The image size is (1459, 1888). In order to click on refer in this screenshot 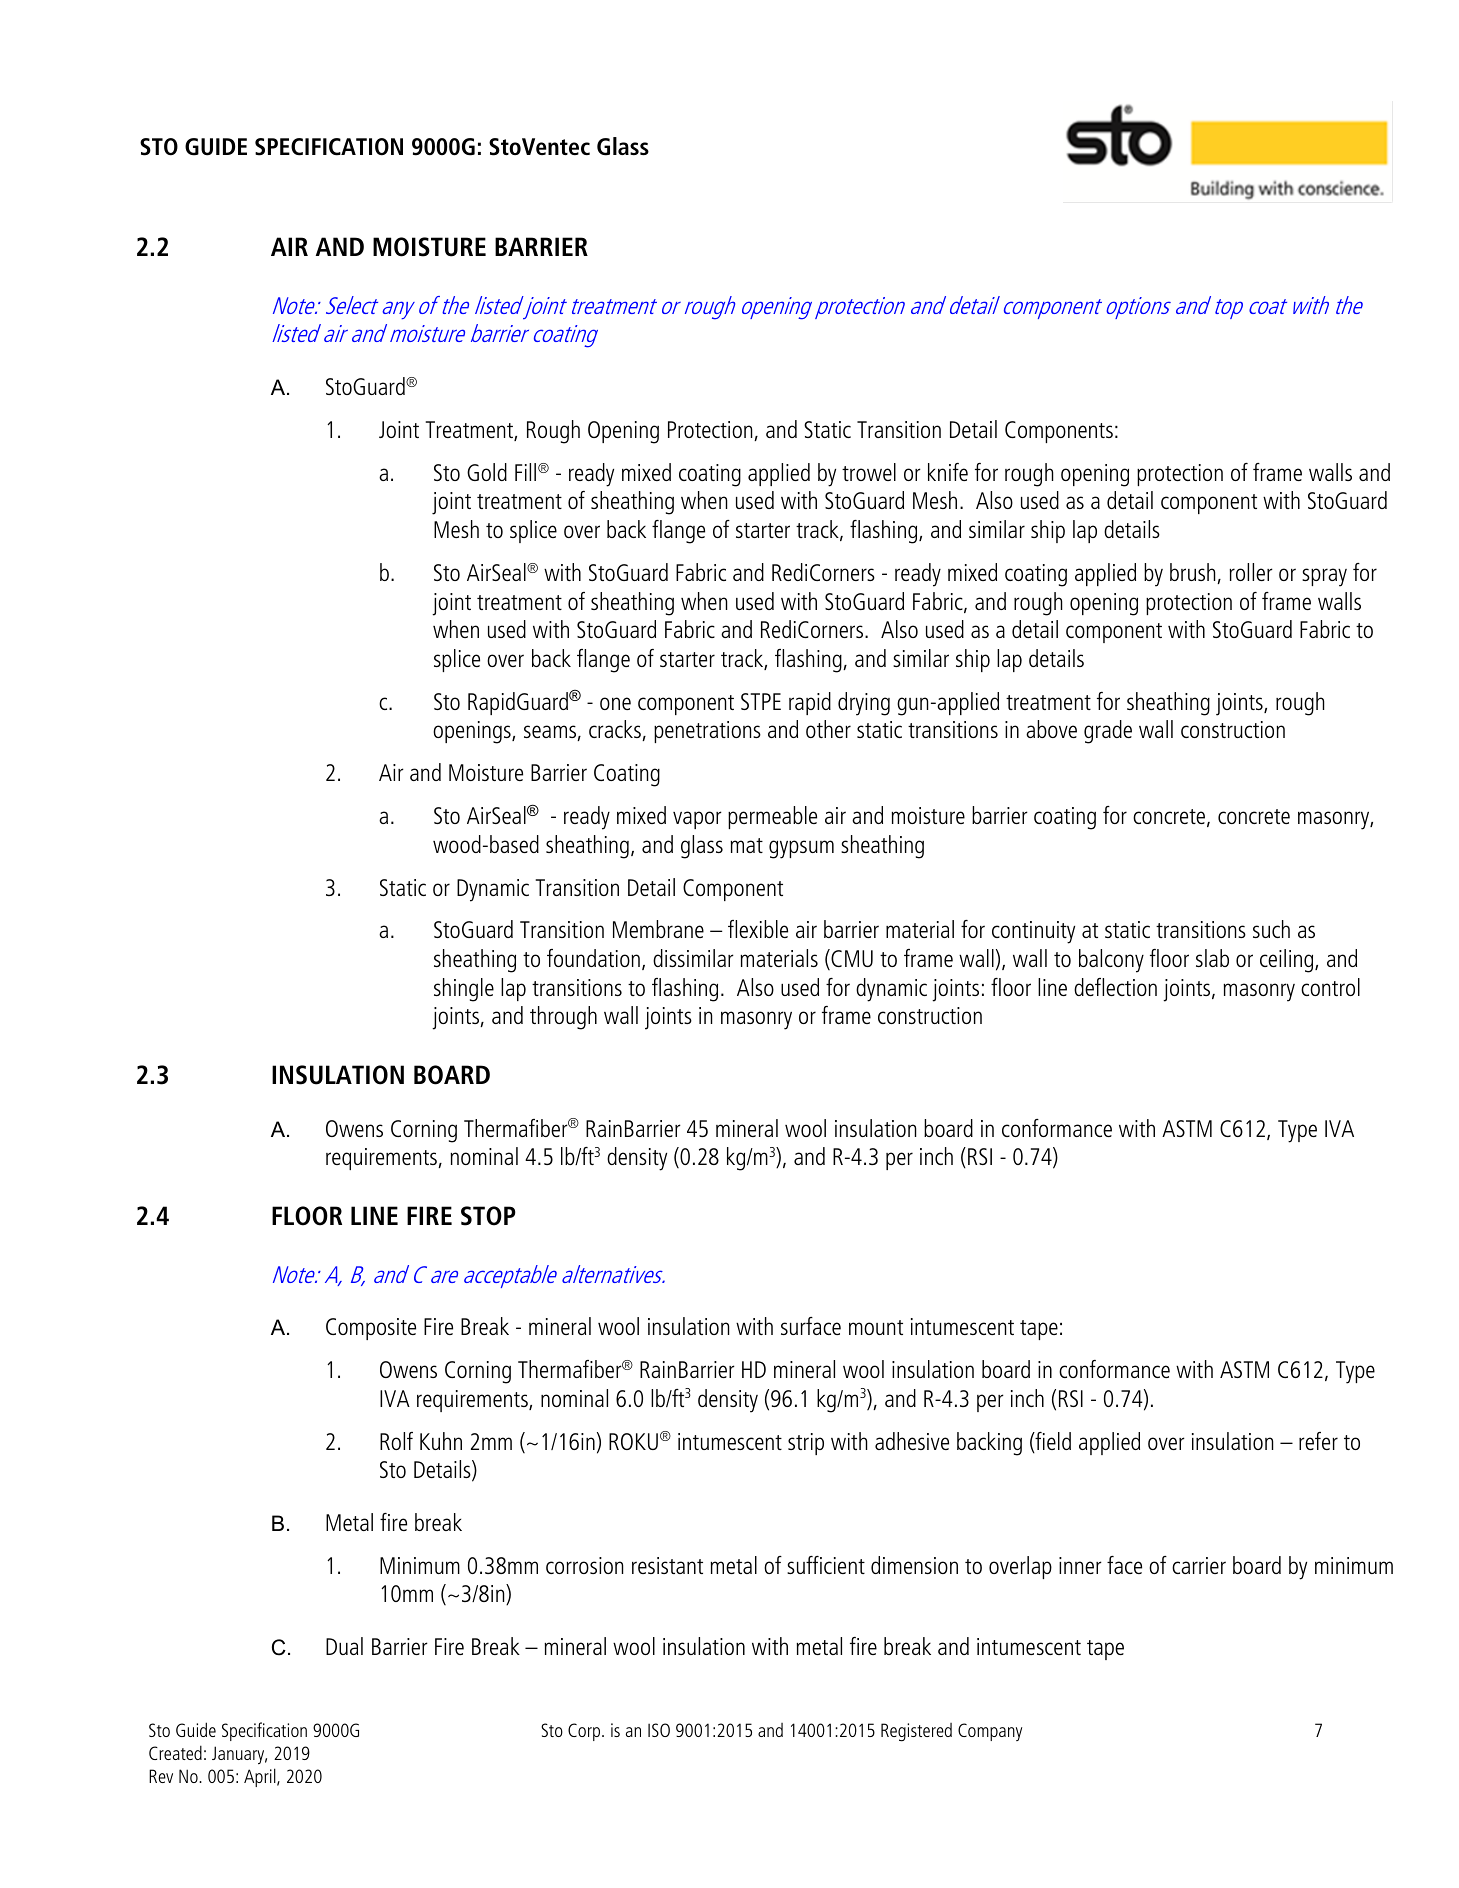, I will do `click(1318, 1441)`.
